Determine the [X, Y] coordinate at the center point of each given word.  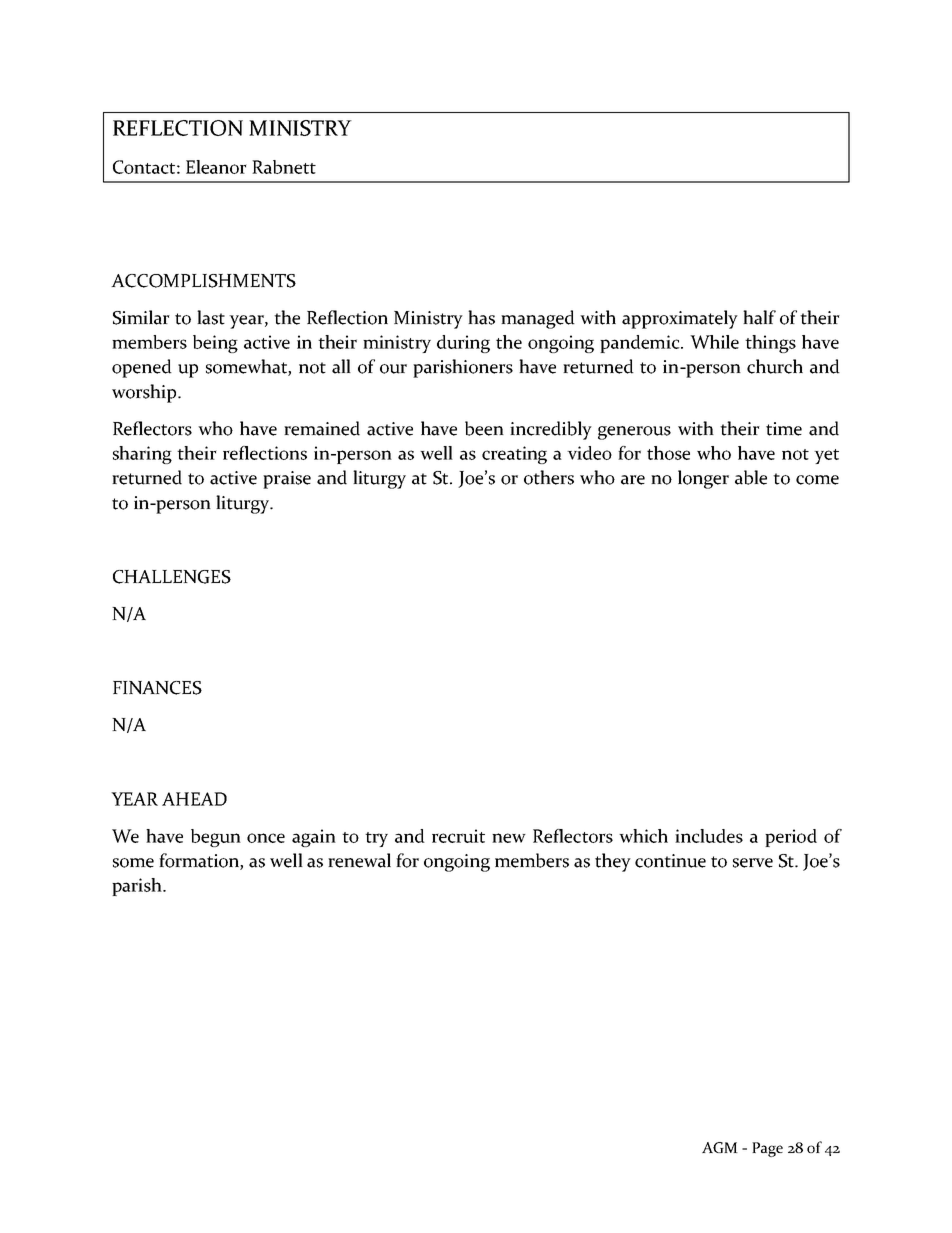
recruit [458, 836]
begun [216, 838]
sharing [142, 455]
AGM [720, 1147]
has [481, 317]
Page [767, 1149]
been [484, 428]
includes [709, 836]
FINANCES [157, 688]
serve [753, 863]
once [266, 838]
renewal [359, 860]
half [759, 317]
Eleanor [216, 167]
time [784, 429]
